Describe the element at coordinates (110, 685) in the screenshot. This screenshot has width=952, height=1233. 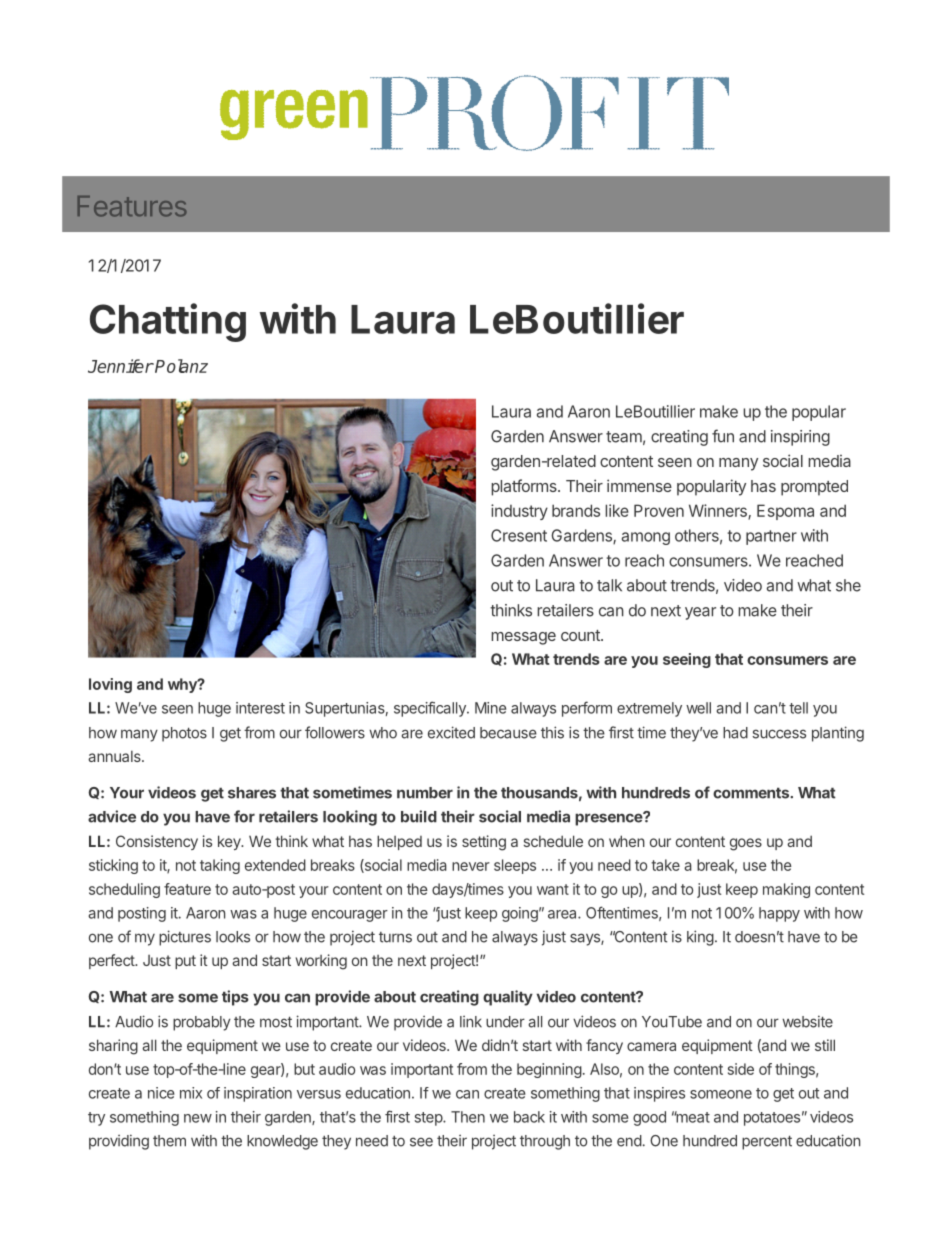
I see `loving` at that location.
